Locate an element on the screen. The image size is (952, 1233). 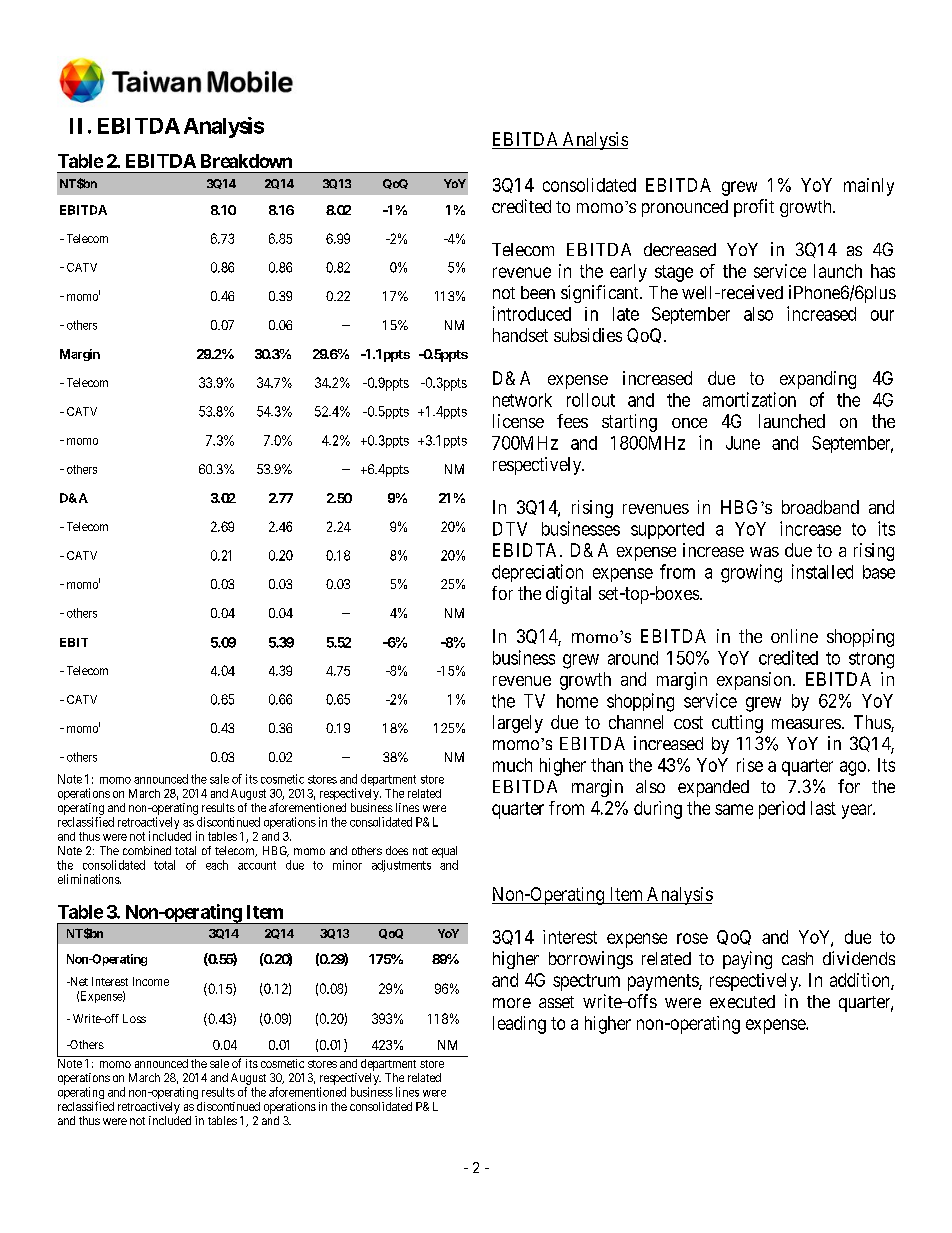
Income is located at coordinates (151, 981).
